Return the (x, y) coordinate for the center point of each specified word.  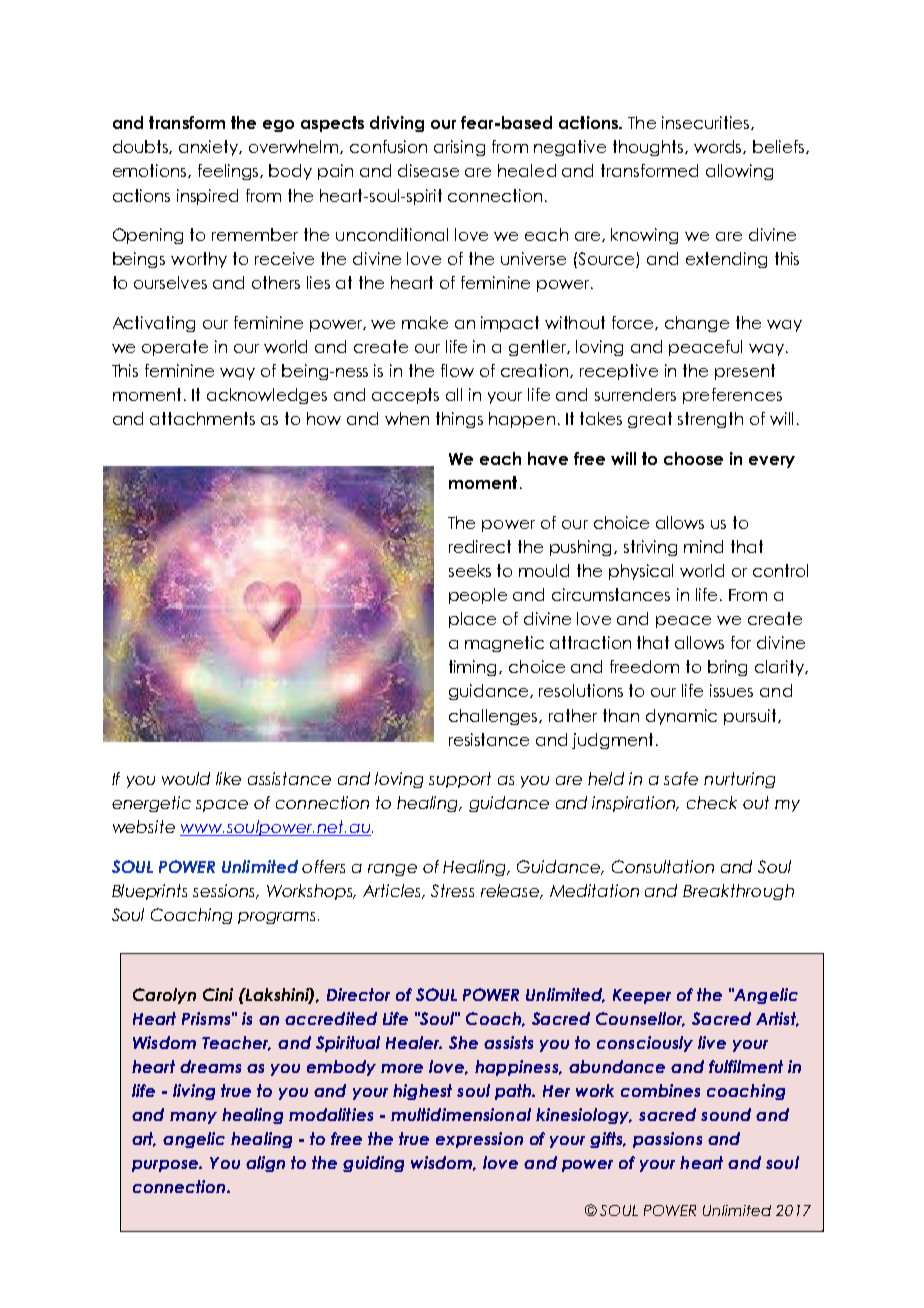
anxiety (210, 148)
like (228, 778)
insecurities (707, 123)
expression (479, 1140)
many (193, 1118)
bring (727, 668)
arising (459, 148)
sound (726, 1114)
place (472, 620)
